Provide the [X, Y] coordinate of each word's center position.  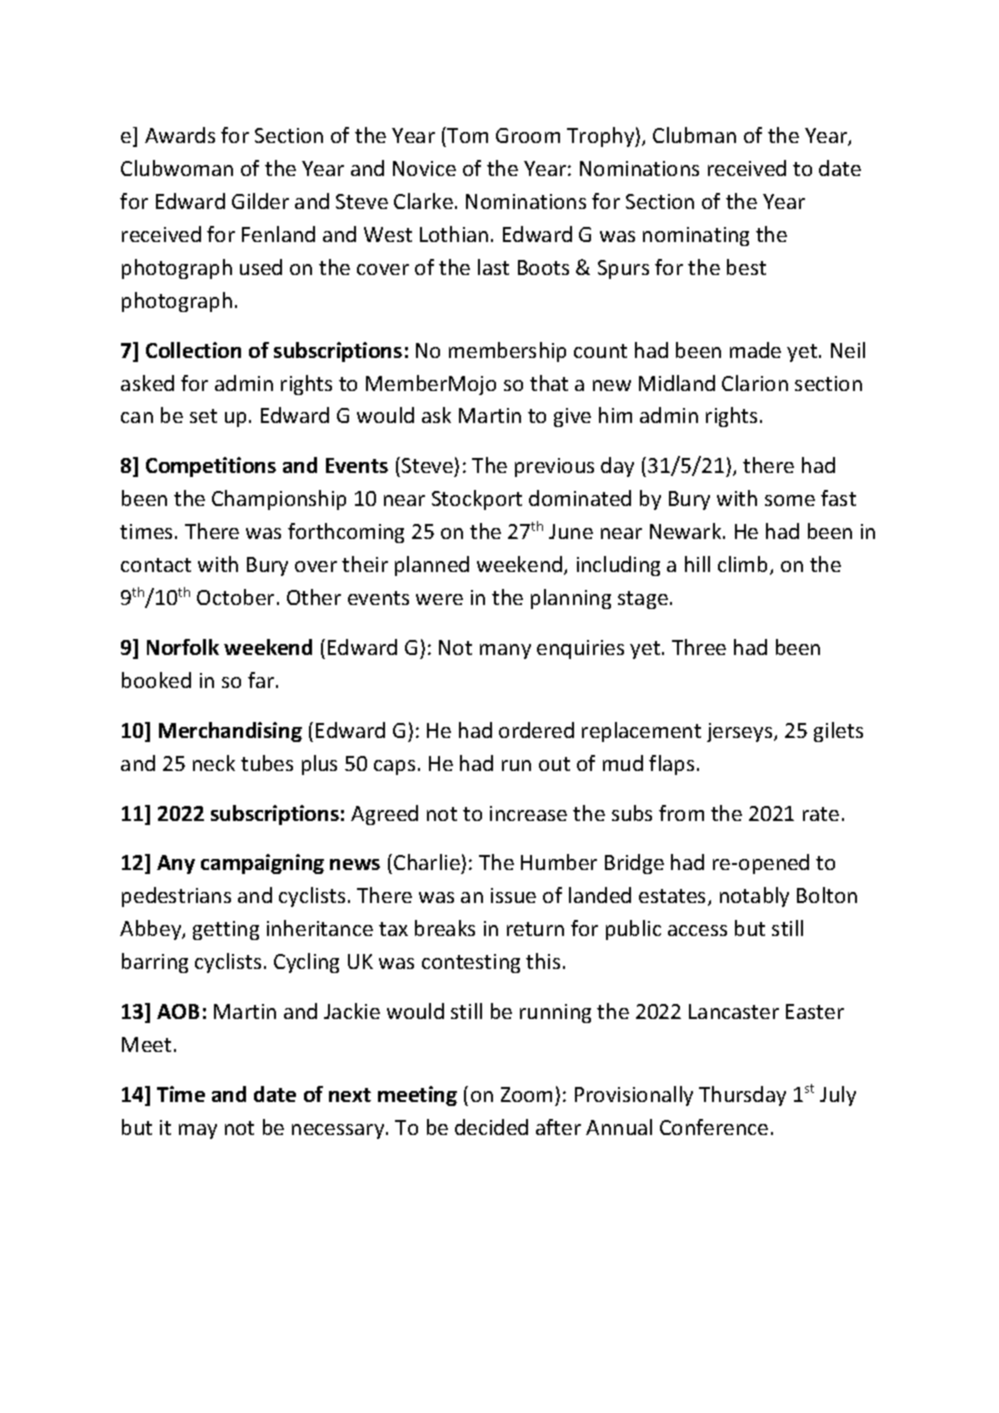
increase [528, 813]
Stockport [477, 500]
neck [214, 763]
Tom [466, 135]
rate [821, 814]
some [790, 500]
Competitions [211, 467]
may [198, 1131]
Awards [180, 135]
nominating [696, 236]
